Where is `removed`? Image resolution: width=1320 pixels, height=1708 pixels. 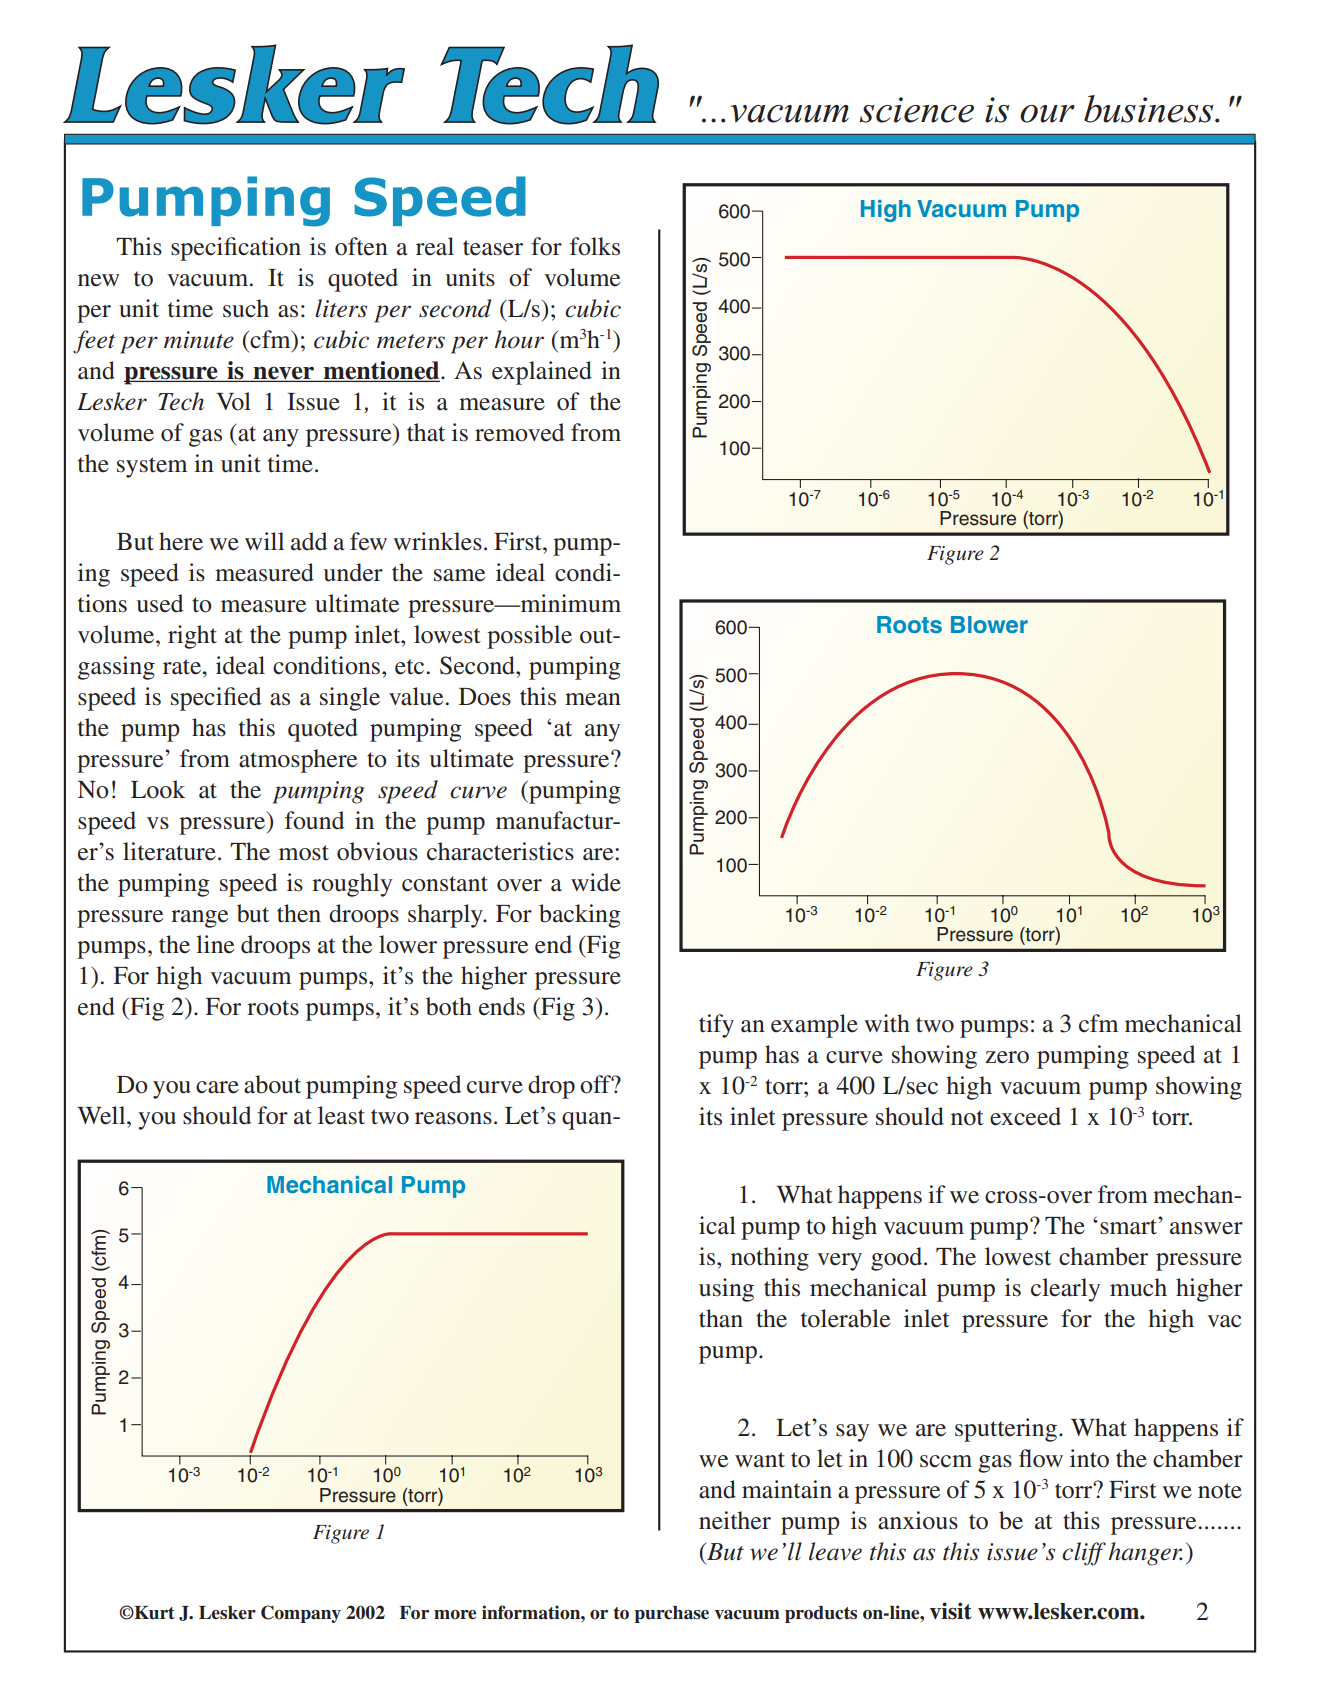 removed is located at coordinates (519, 432).
